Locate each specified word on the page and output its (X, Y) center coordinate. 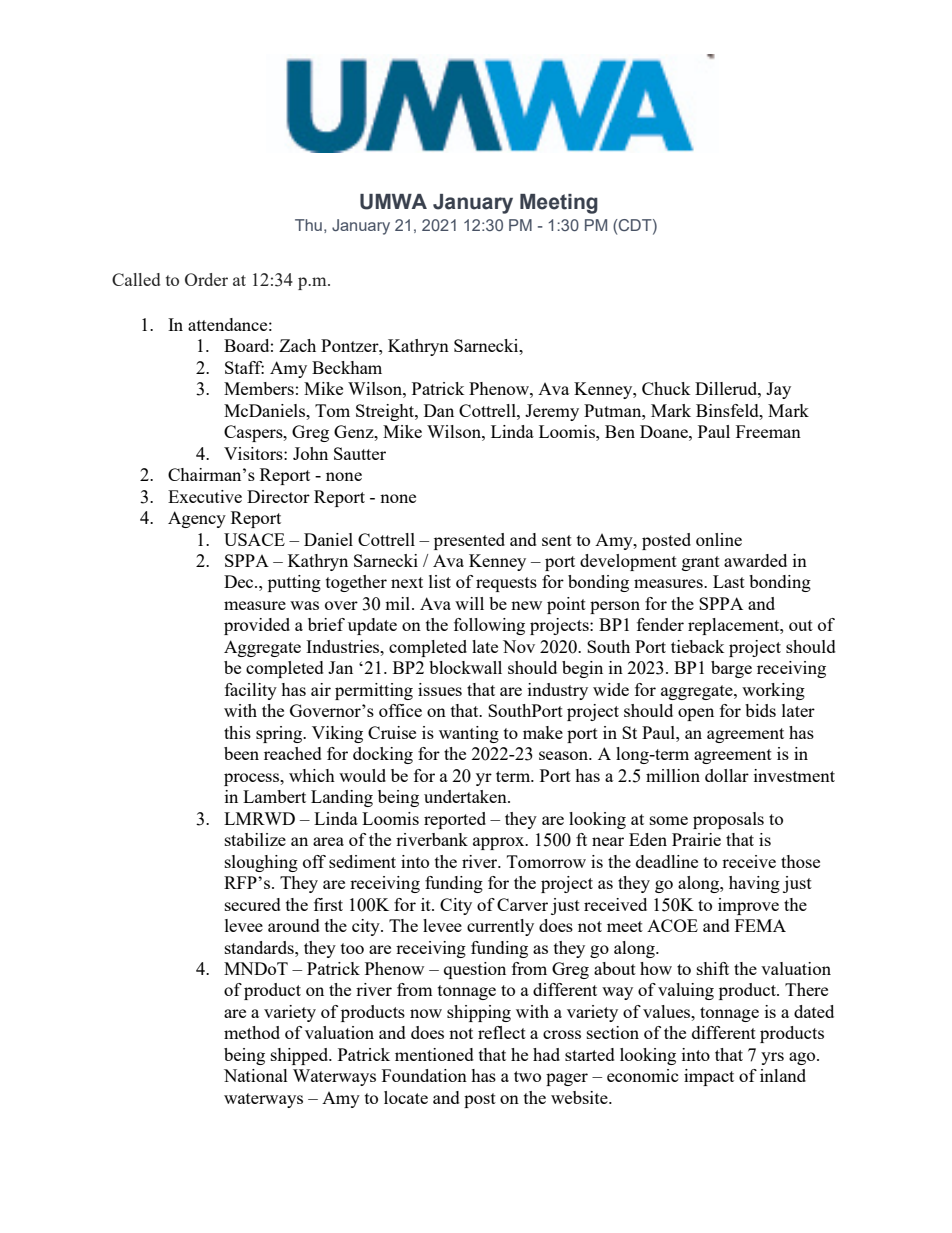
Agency (197, 519)
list (440, 581)
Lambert (274, 796)
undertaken (466, 796)
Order (206, 279)
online (719, 539)
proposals (728, 820)
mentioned (434, 1054)
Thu (308, 225)
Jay (778, 390)
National (256, 1075)
